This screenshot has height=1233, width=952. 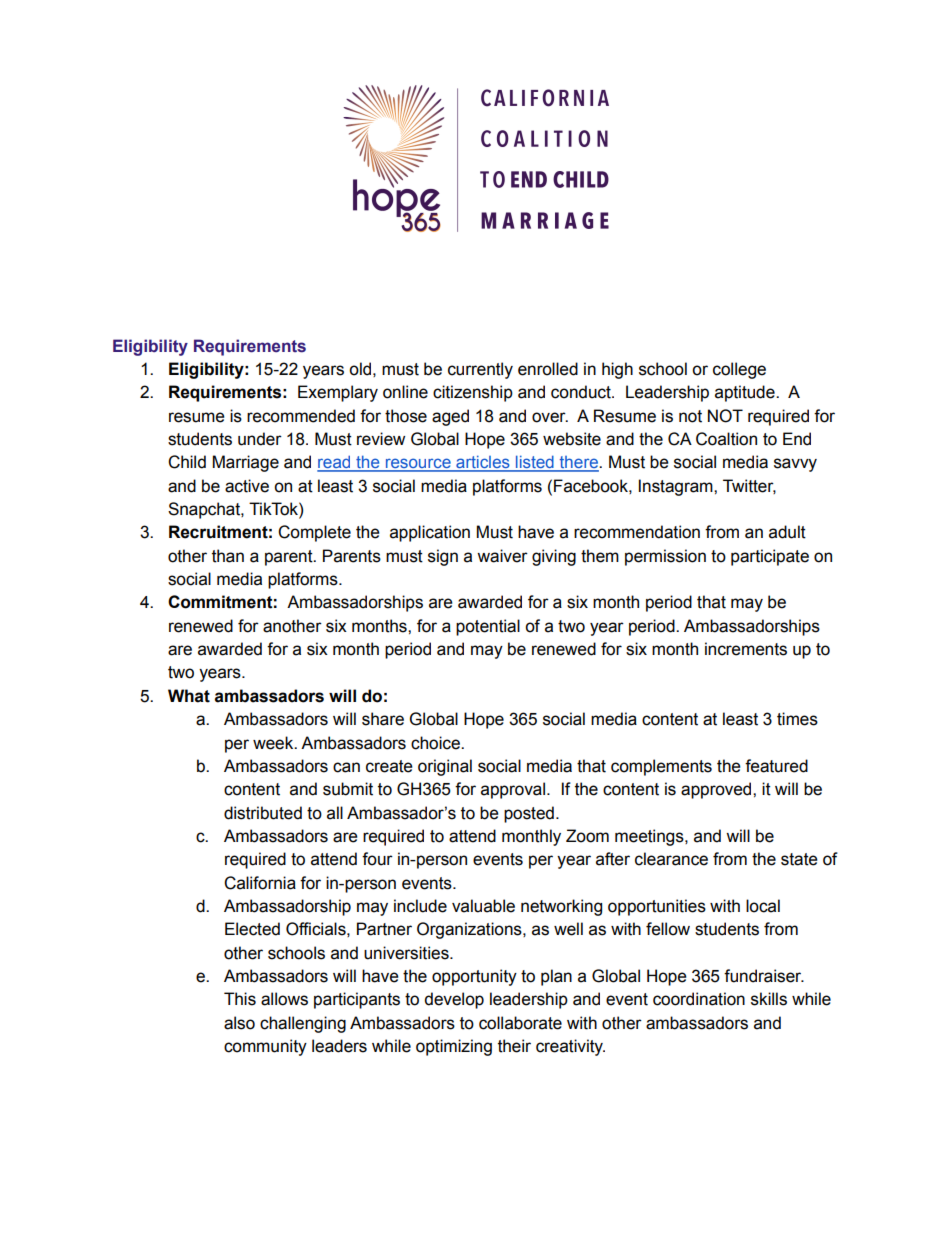 What do you see at coordinates (239, 1023) in the screenshot?
I see `also` at bounding box center [239, 1023].
